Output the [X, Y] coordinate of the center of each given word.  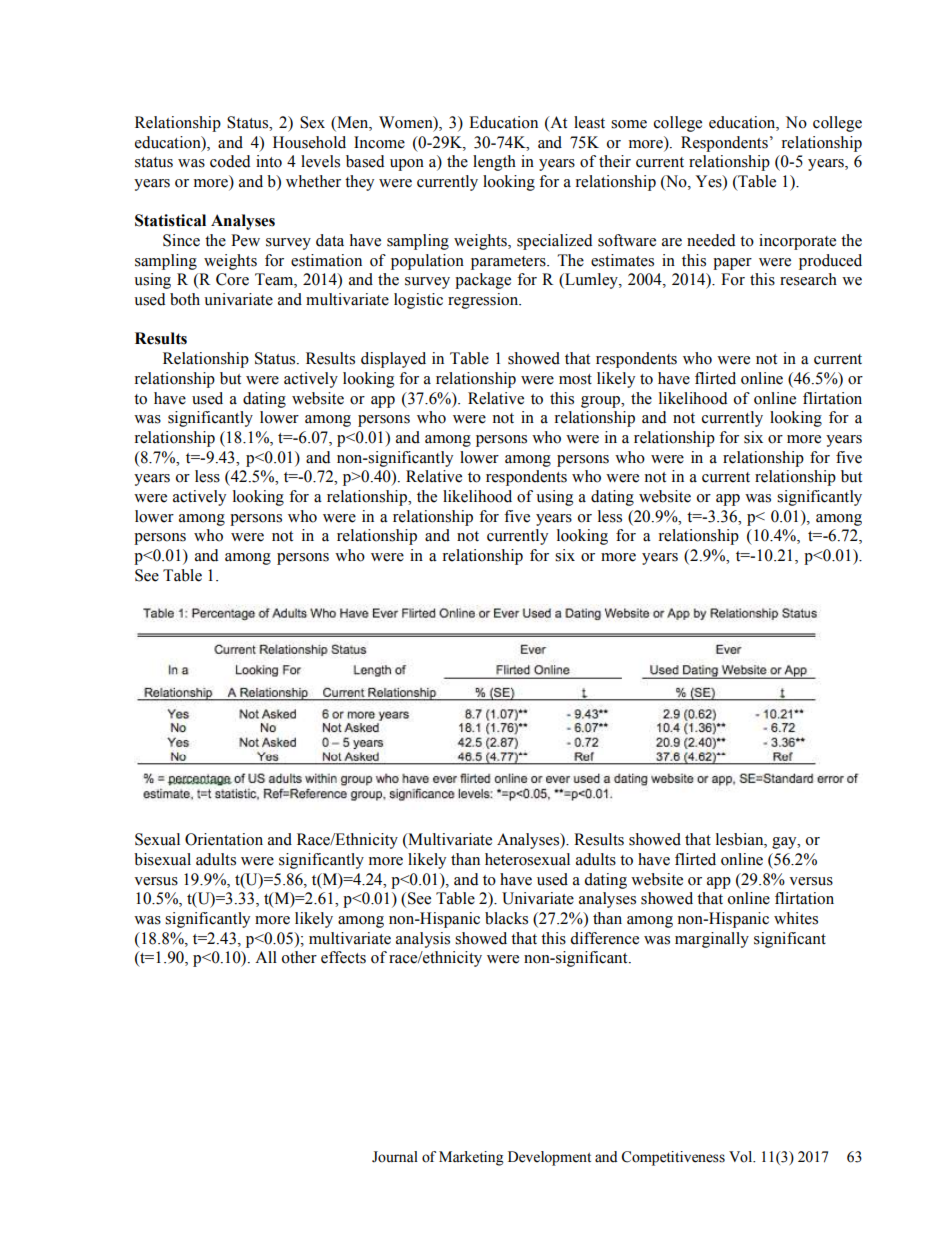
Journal [395, 1157]
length [494, 163]
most [575, 379]
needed [711, 240]
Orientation [224, 839]
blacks [506, 918]
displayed [393, 360]
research [808, 279]
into [269, 161]
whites [796, 918]
